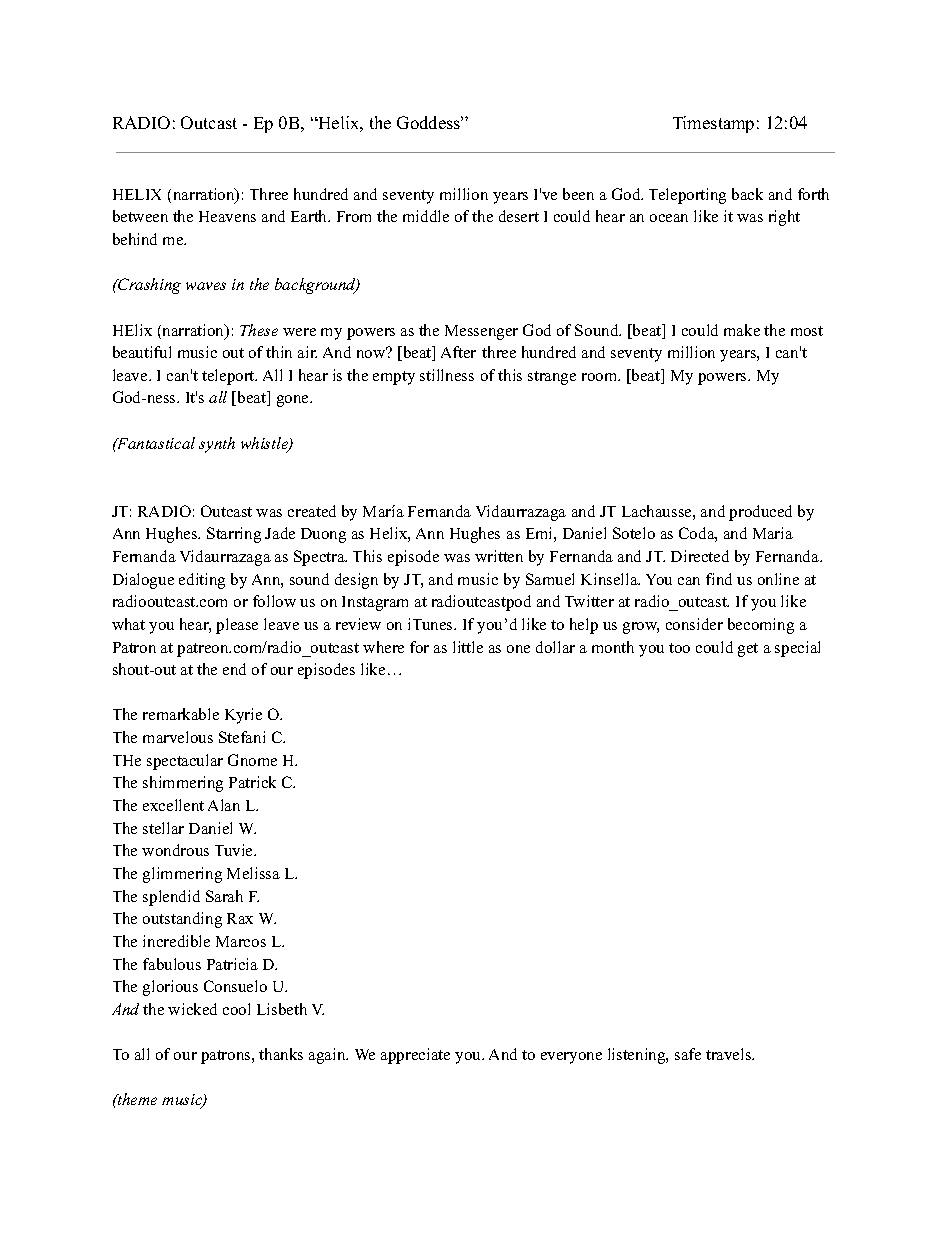  Describe the element at coordinates (458, 352) in the screenshot. I see `After` at that location.
